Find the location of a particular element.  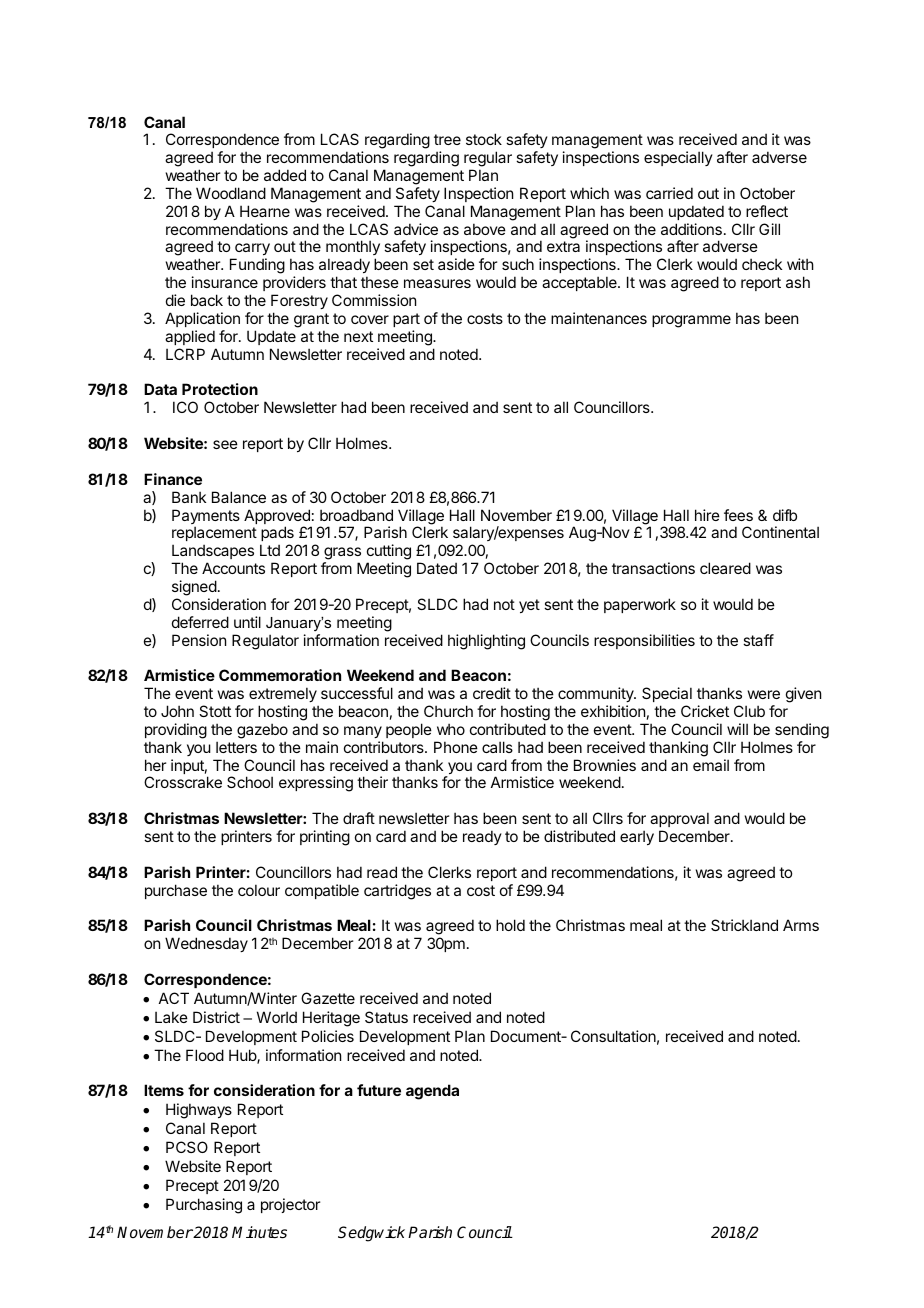

Club is located at coordinates (749, 711).
